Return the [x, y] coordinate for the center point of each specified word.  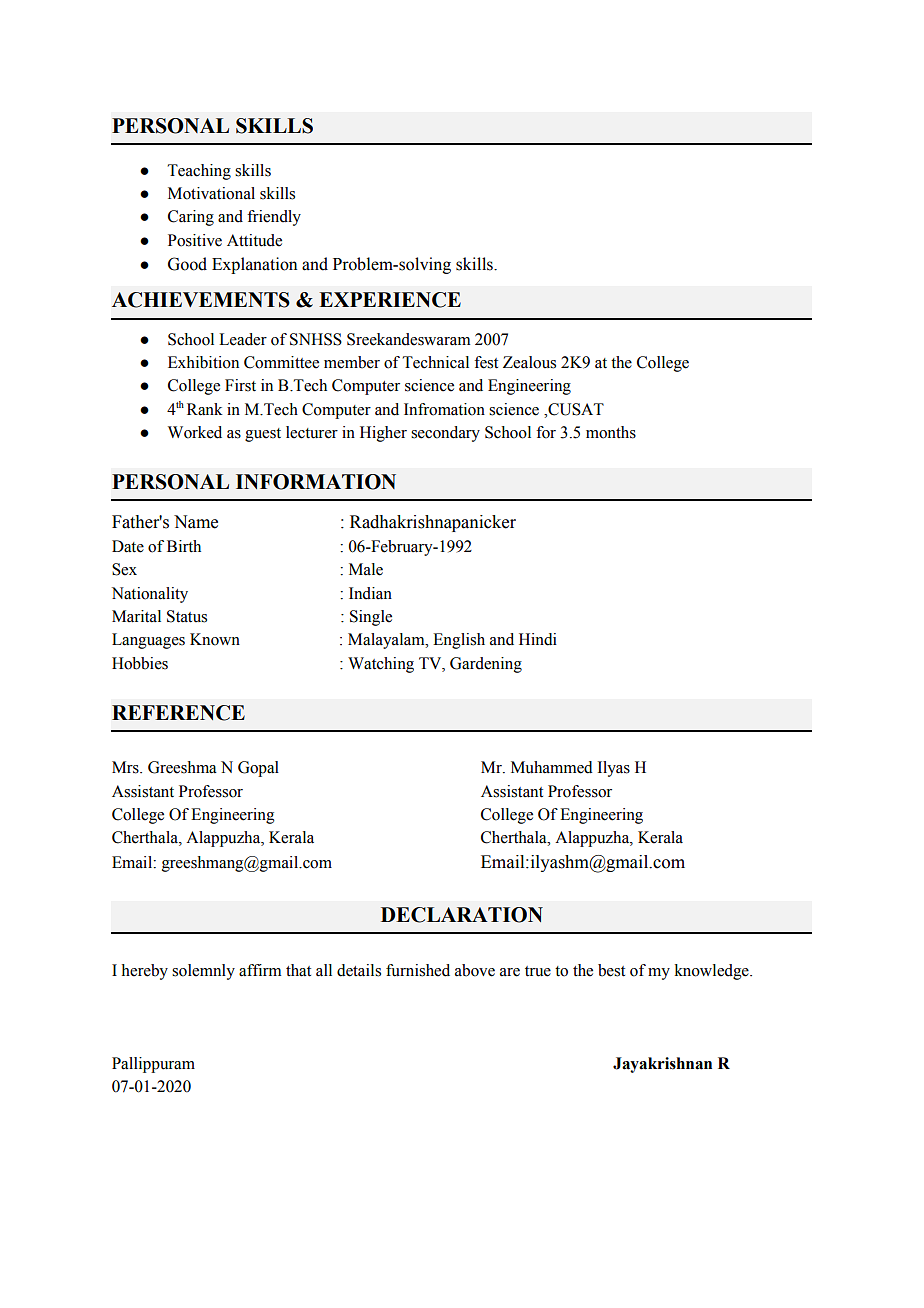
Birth [184, 546]
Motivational [211, 193]
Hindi [538, 639]
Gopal [258, 769]
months [611, 432]
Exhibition [203, 362]
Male [366, 569]
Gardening [486, 665]
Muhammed [552, 767]
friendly [274, 218]
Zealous [529, 362]
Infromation [444, 409]
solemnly [203, 972]
